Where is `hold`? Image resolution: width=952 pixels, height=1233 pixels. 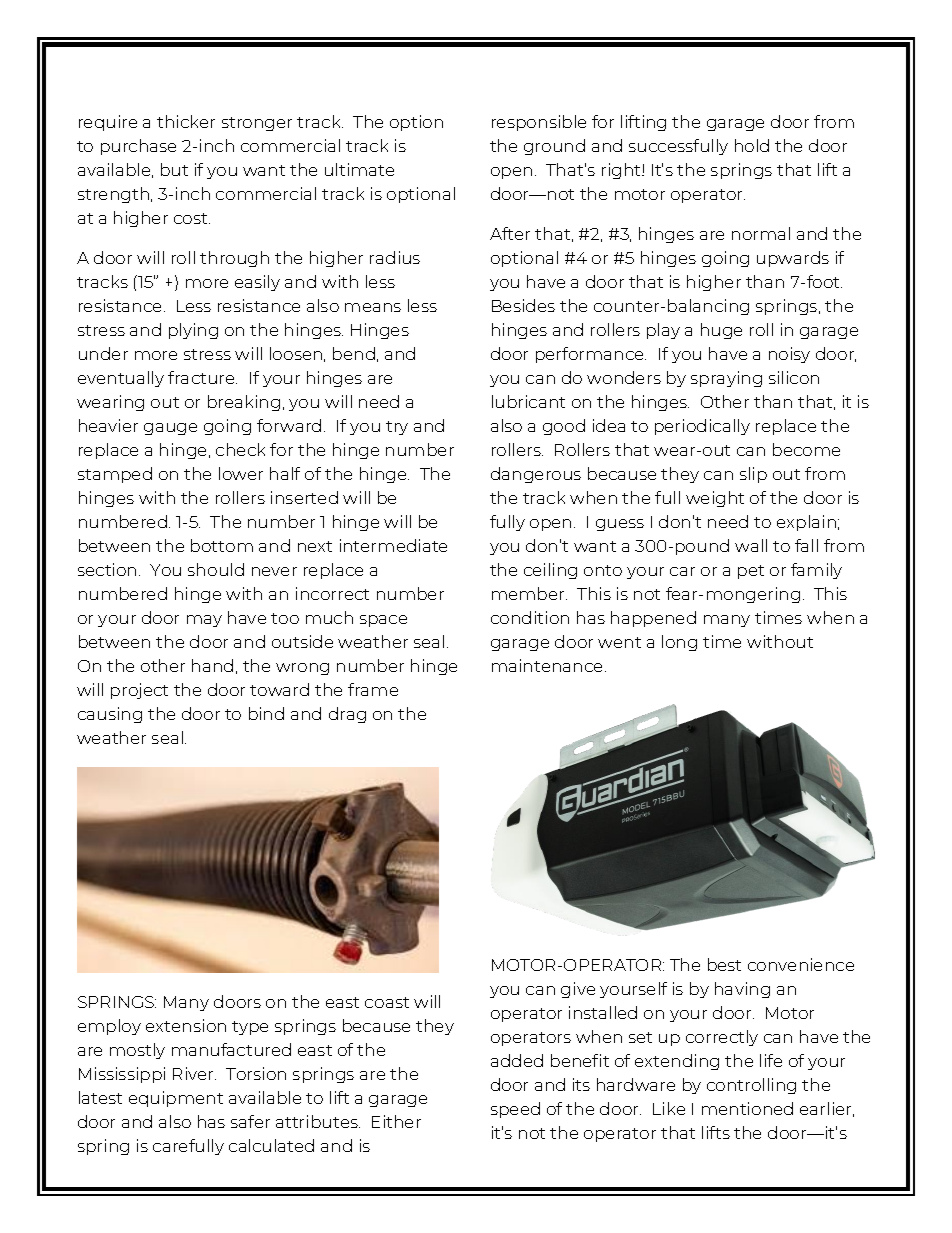 hold is located at coordinates (752, 145).
